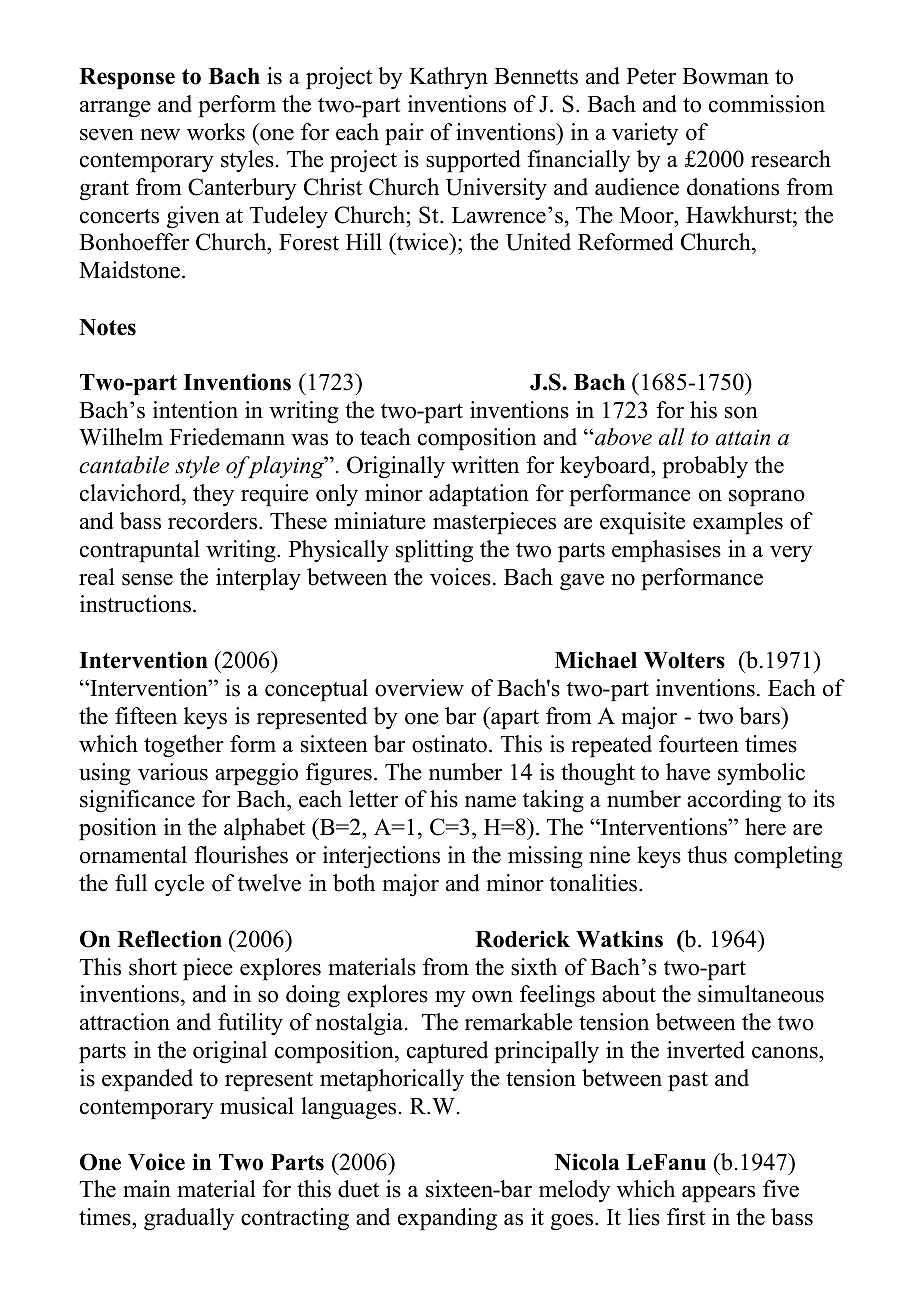 The height and width of the screenshot is (1310, 924). Describe the element at coordinates (160, 135) in the screenshot. I see `new` at that location.
